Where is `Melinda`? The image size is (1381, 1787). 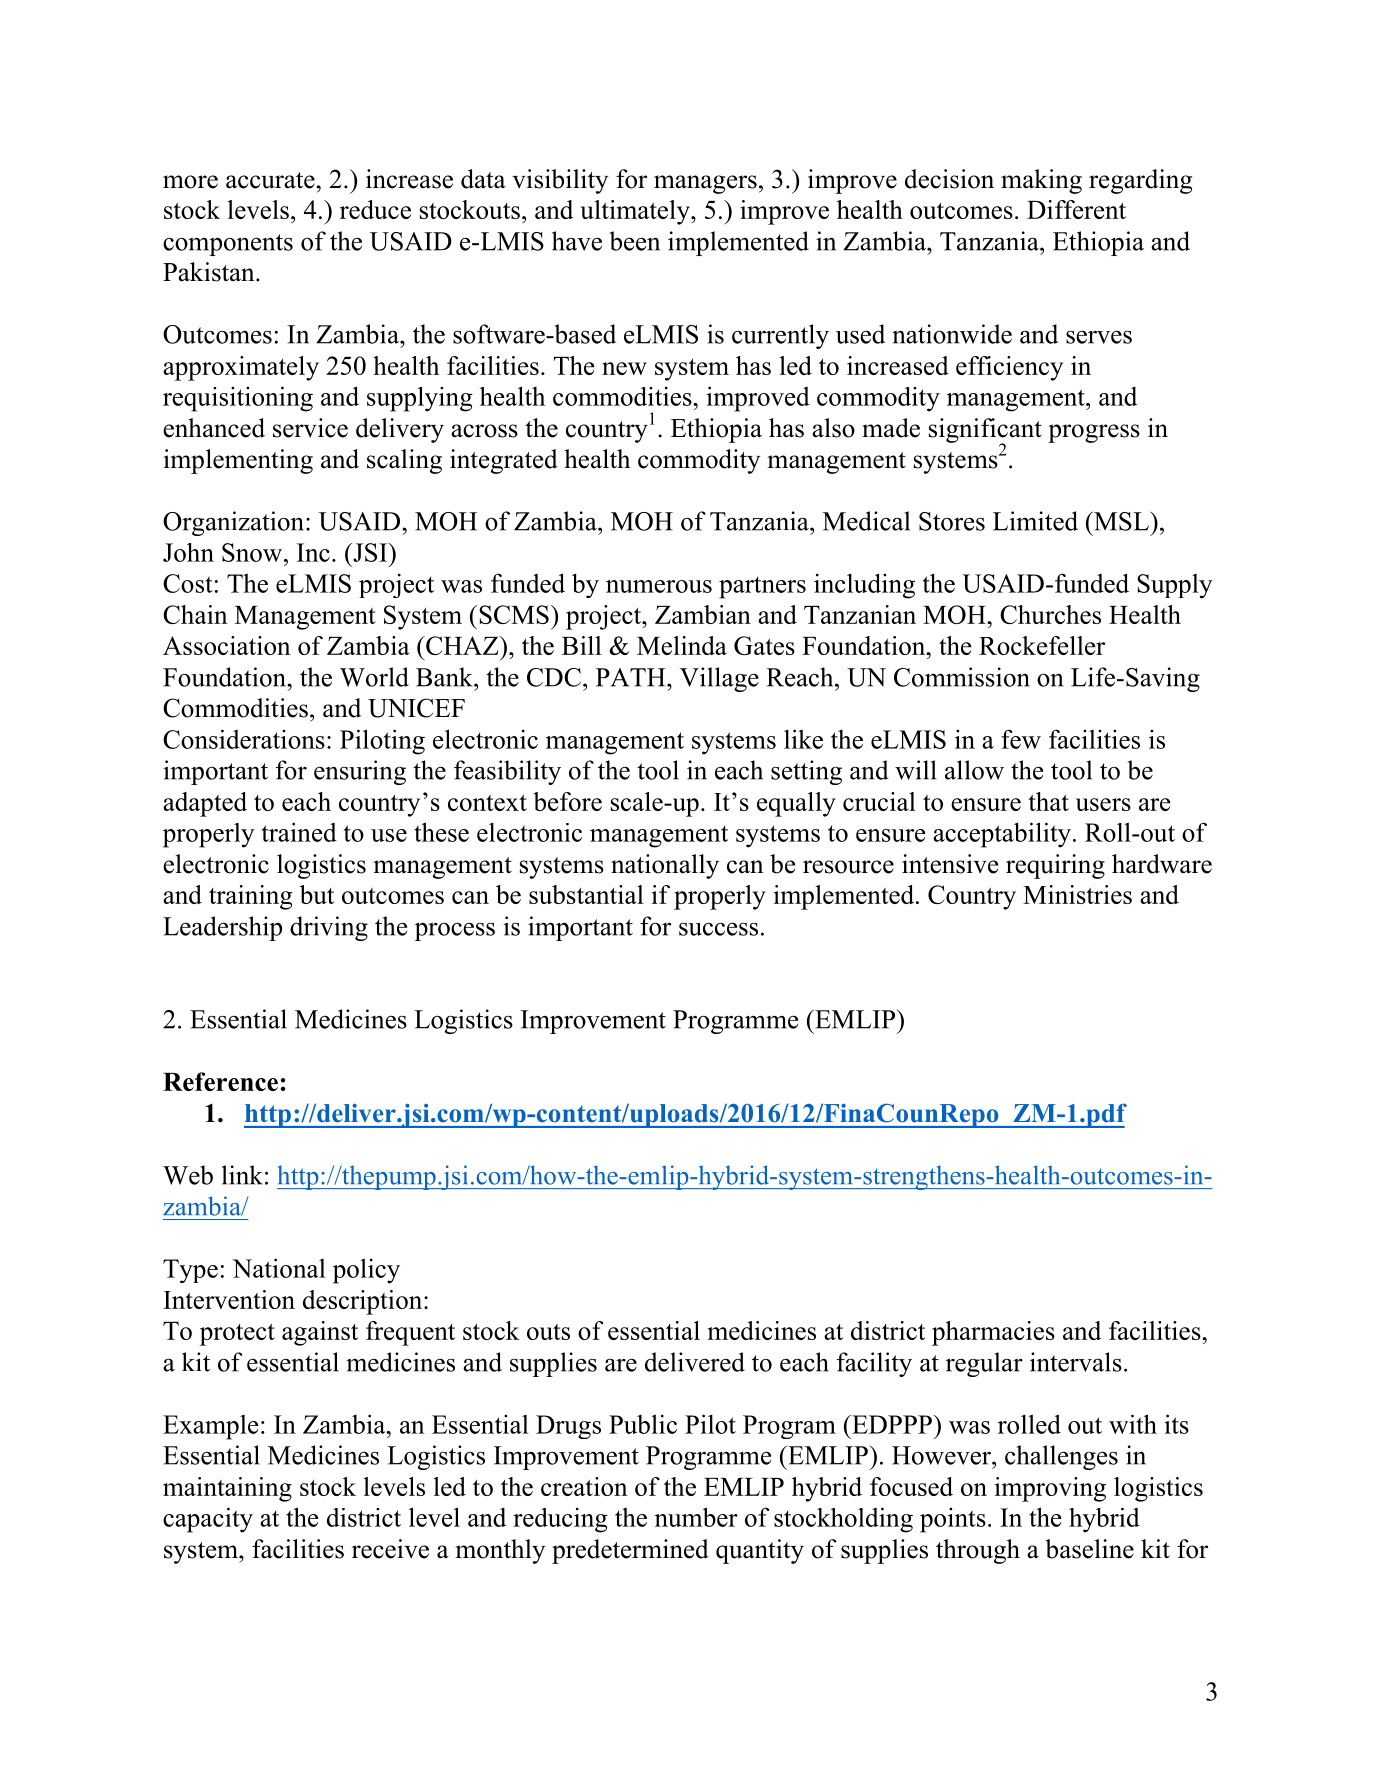 Melinda is located at coordinates (682, 645).
